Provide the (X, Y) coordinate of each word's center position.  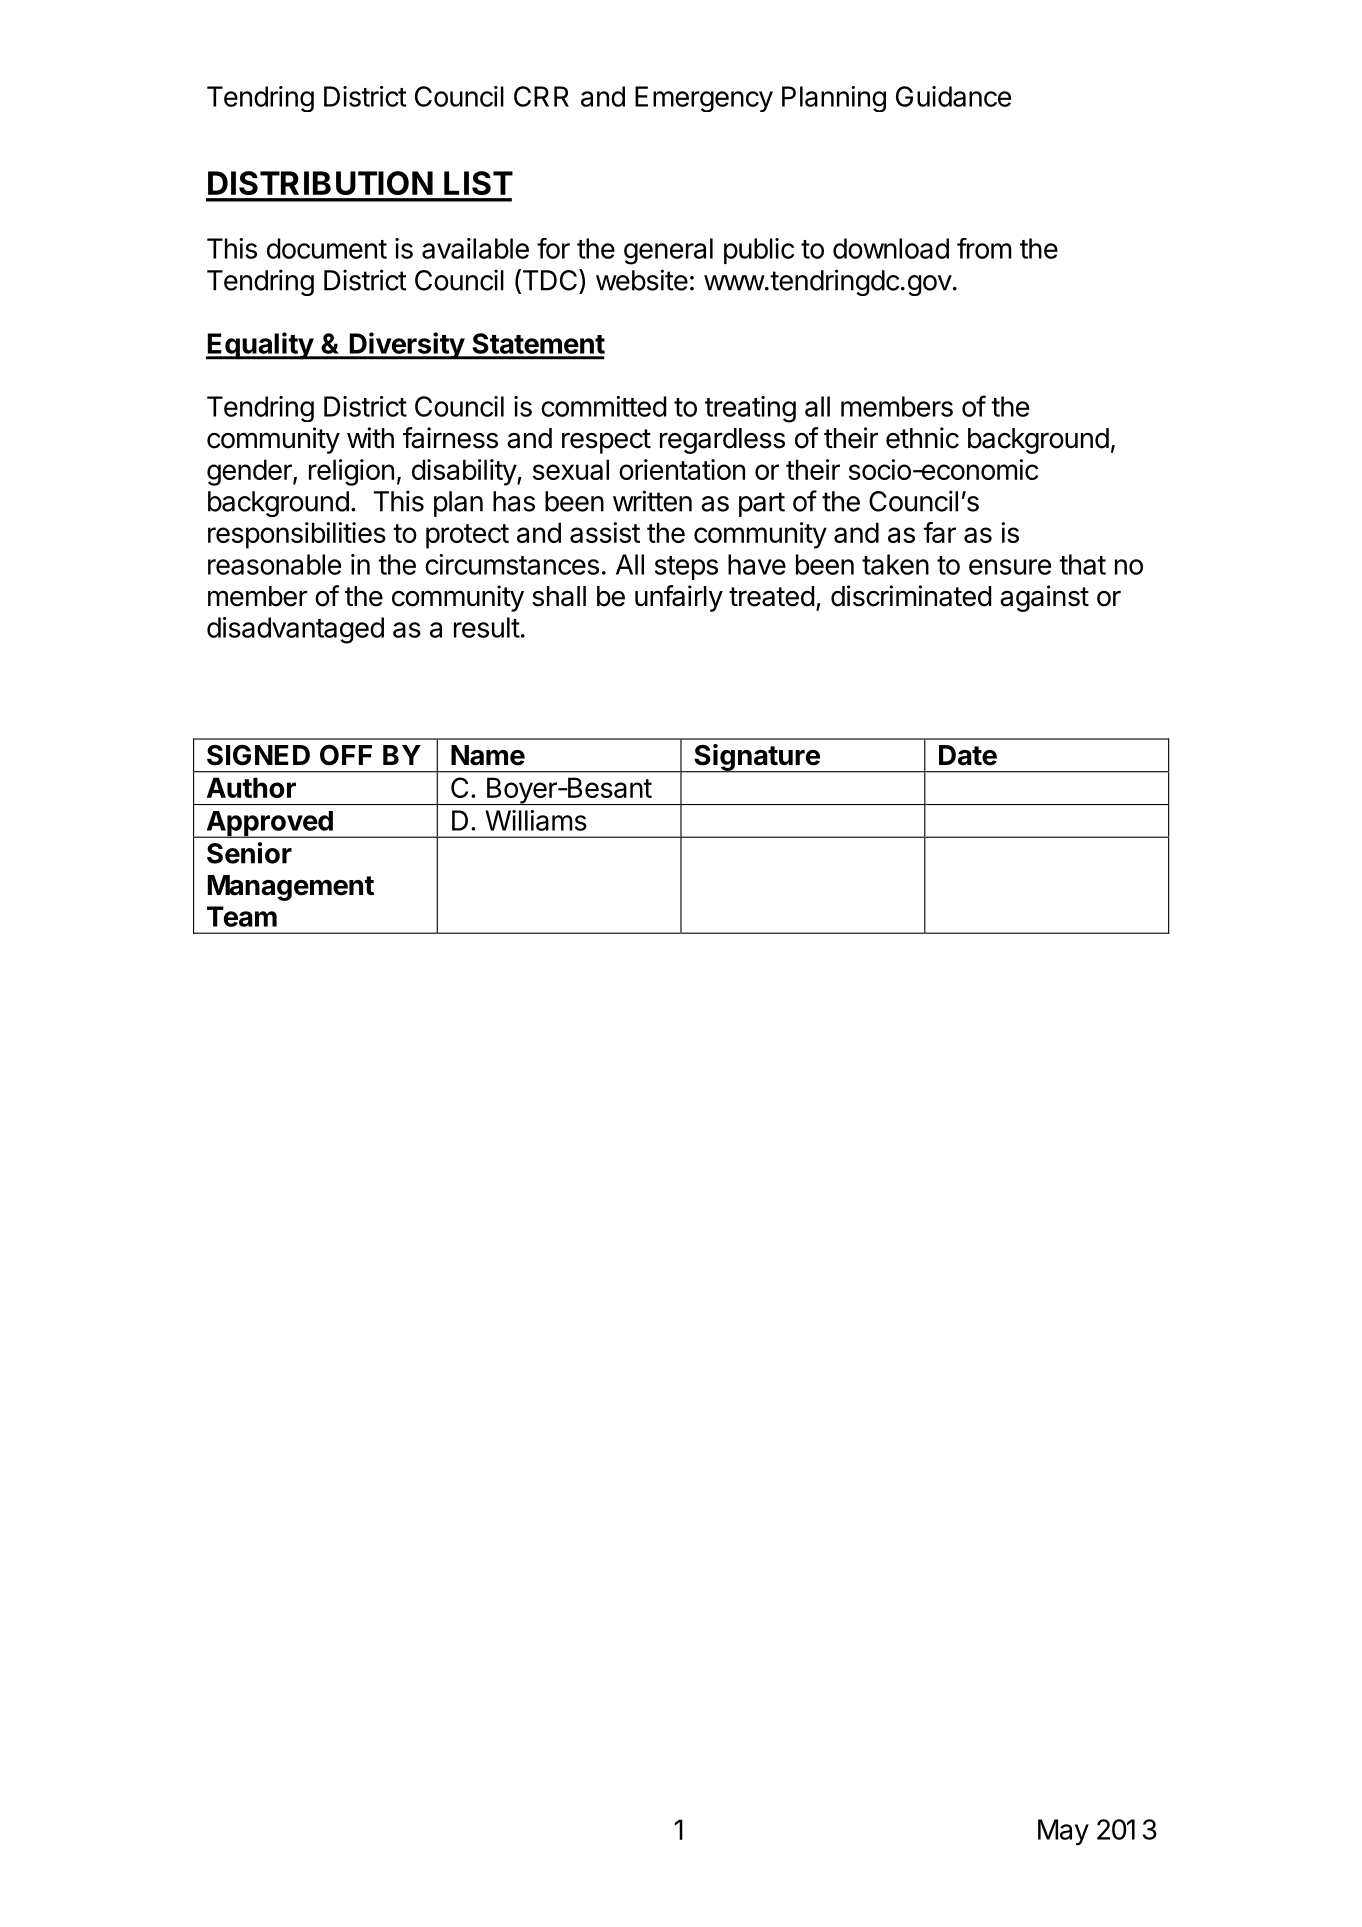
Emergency (704, 99)
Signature (757, 758)
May (1063, 1832)
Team (242, 916)
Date (968, 755)
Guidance (953, 96)
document (327, 248)
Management (291, 888)
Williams (536, 820)
